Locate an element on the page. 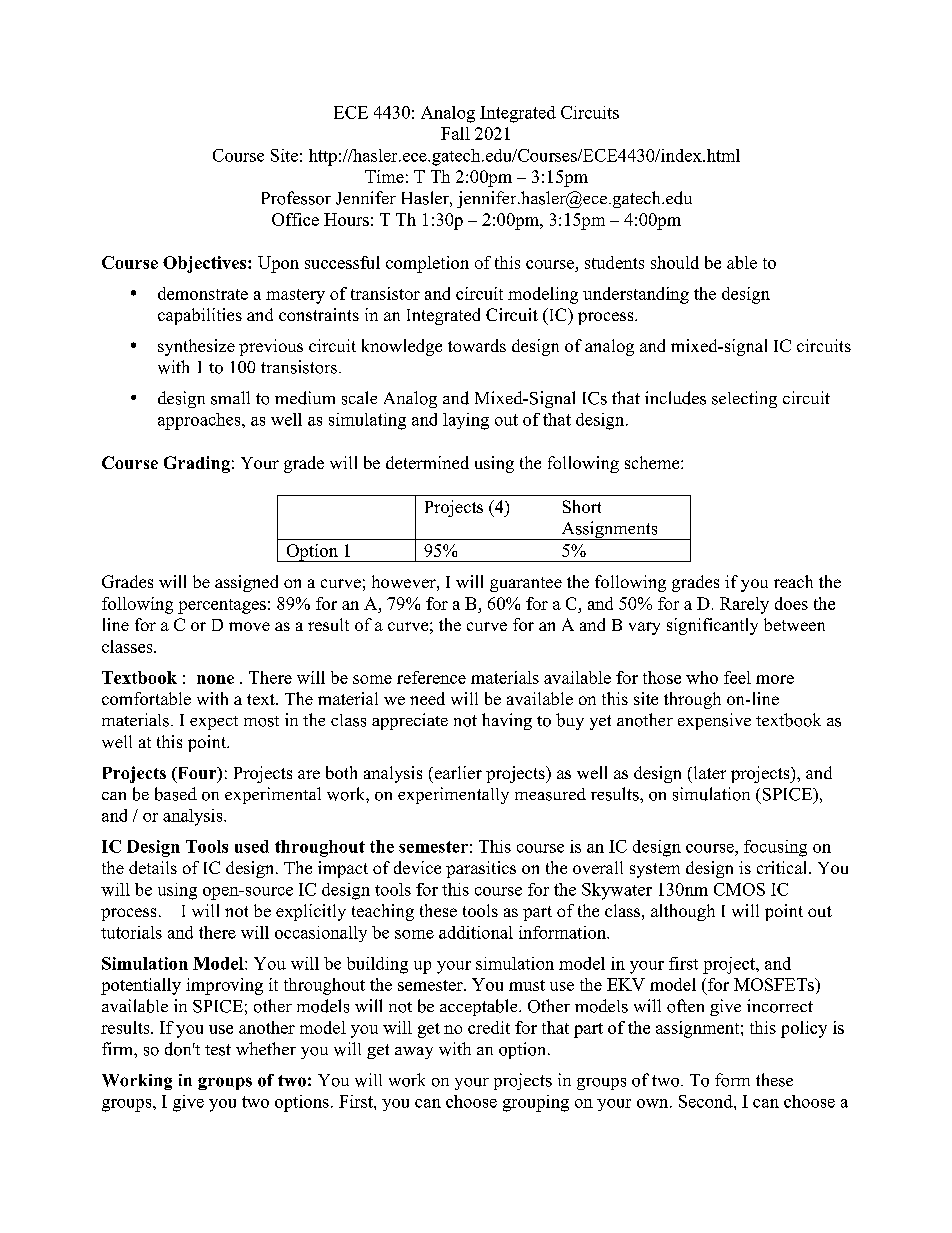 This image has height=1233, width=952. later is located at coordinates (708, 772).
